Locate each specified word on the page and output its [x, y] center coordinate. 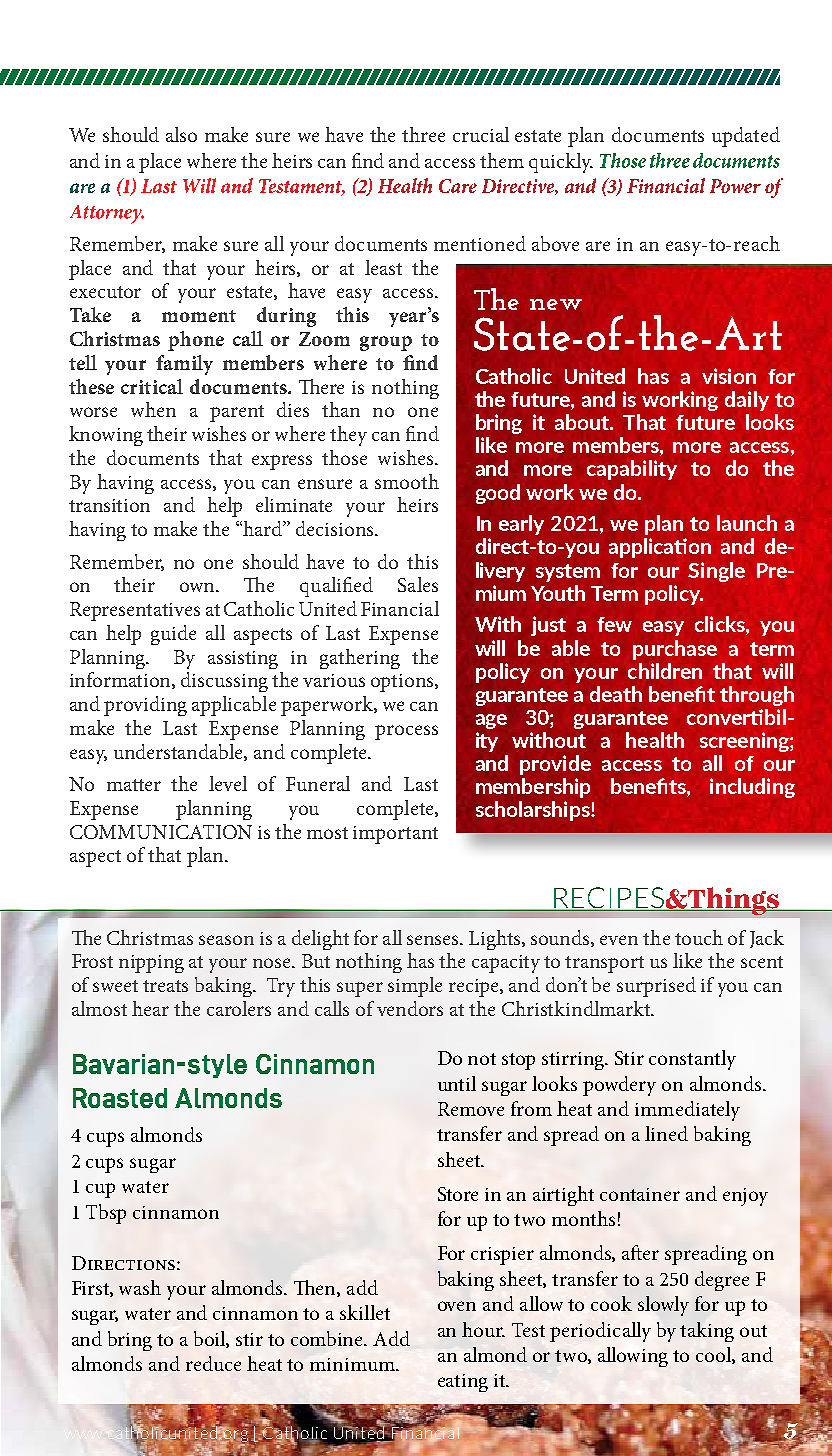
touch [699, 937]
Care [458, 186]
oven [457, 1306]
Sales [418, 584]
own [199, 587]
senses [434, 940]
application [660, 548]
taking [707, 1332]
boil [211, 1339]
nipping [151, 964]
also [181, 134]
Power [735, 186]
